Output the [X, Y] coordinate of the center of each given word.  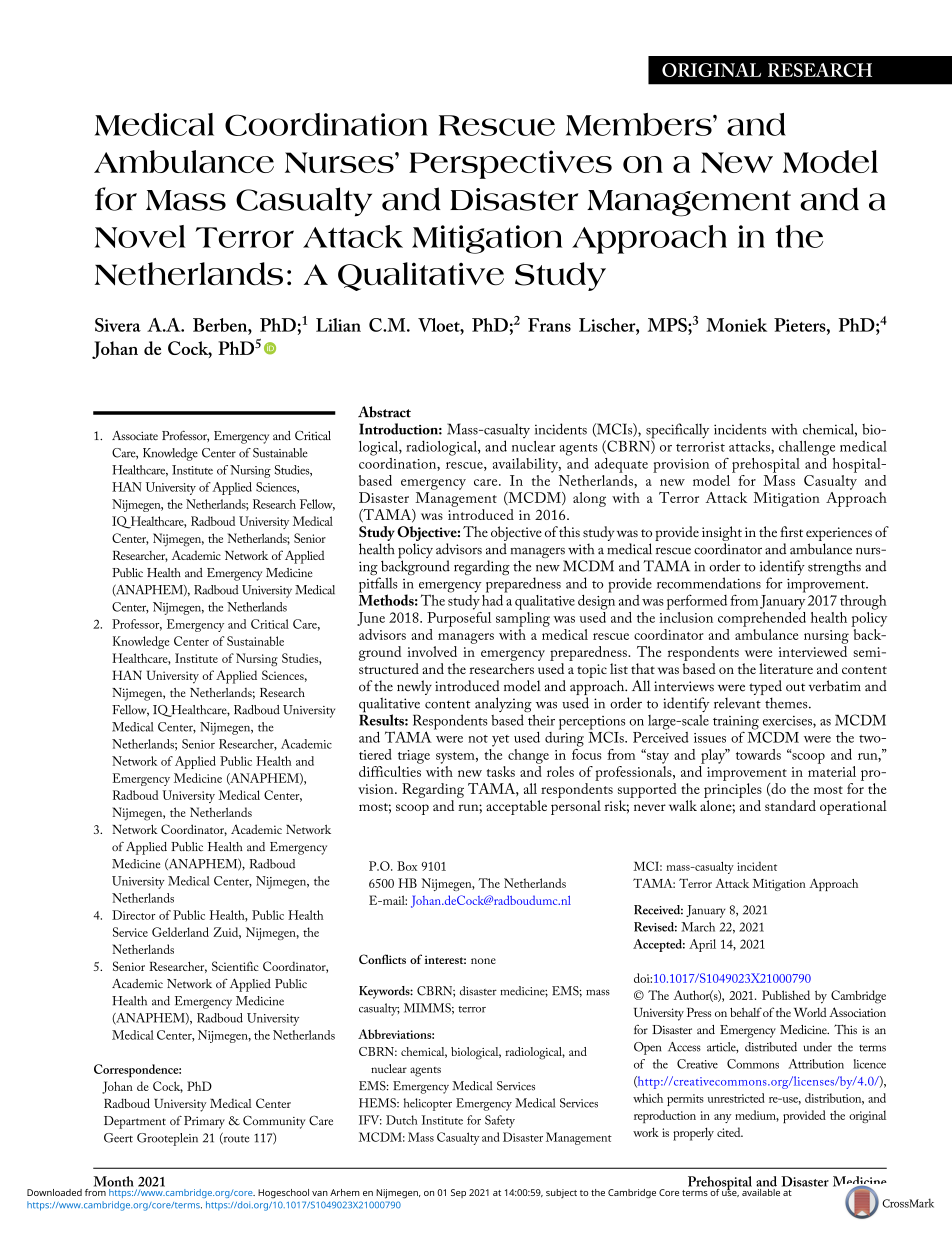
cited [730, 1132]
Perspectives [510, 164]
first [791, 531]
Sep [458, 1193]
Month [114, 1181]
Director [133, 915]
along [589, 499]
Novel [140, 236]
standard [790, 805]
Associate [135, 436]
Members [640, 124]
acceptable [516, 807]
